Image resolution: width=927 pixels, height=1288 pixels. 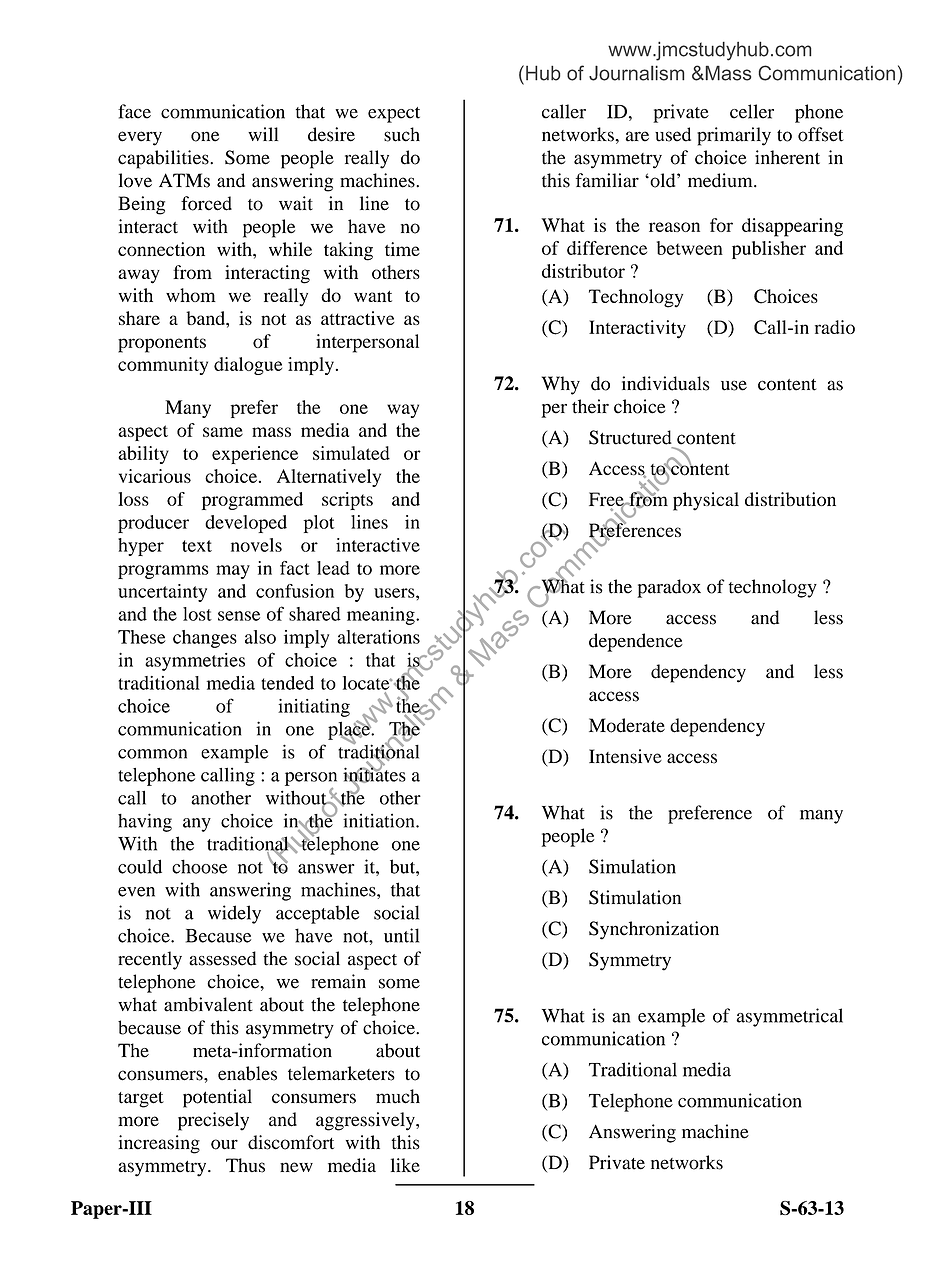 I want to click on precisely, so click(x=213, y=1121).
